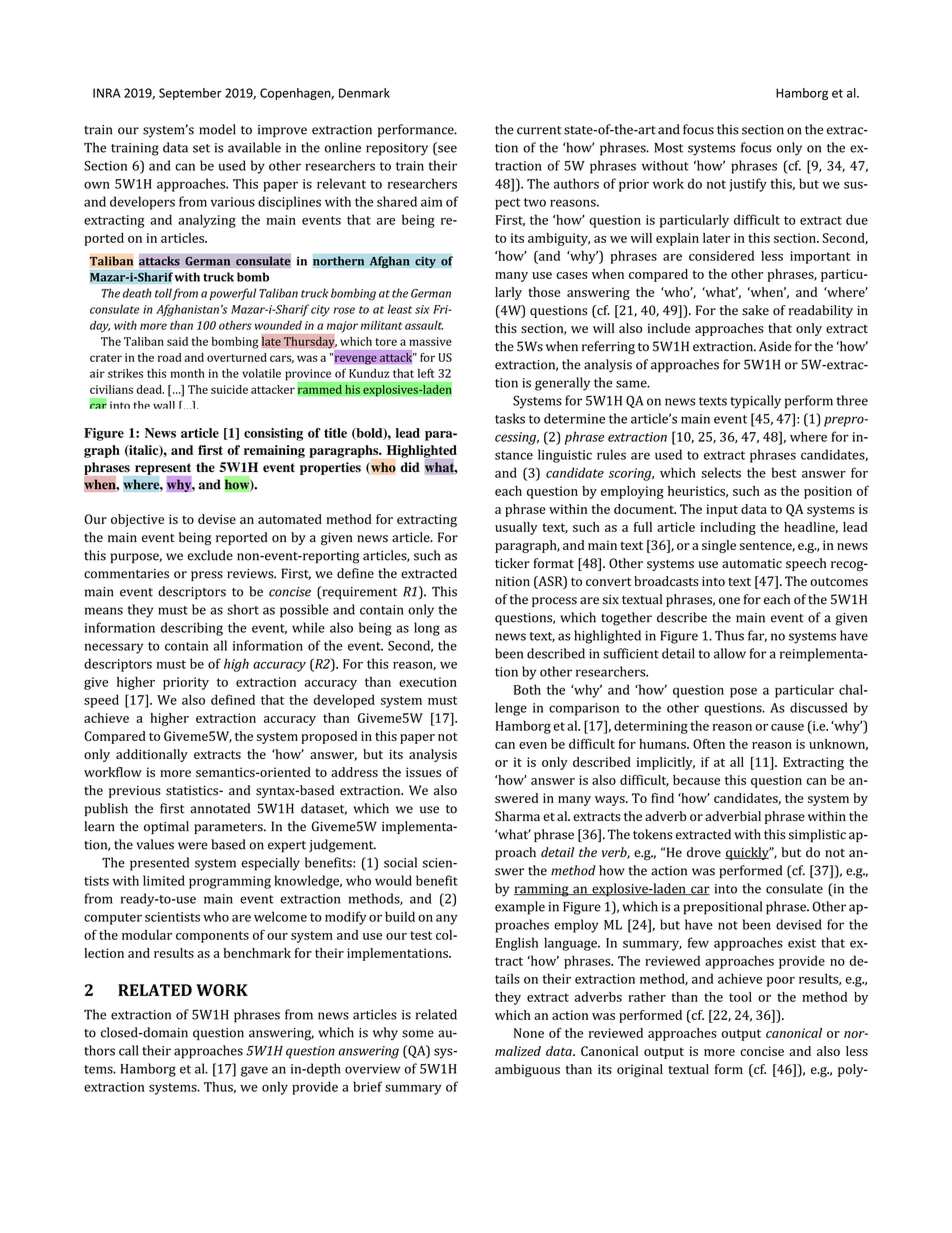 Image resolution: width=952 pixels, height=1233 pixels. What do you see at coordinates (527, 1070) in the screenshot?
I see `ambiguous` at bounding box center [527, 1070].
